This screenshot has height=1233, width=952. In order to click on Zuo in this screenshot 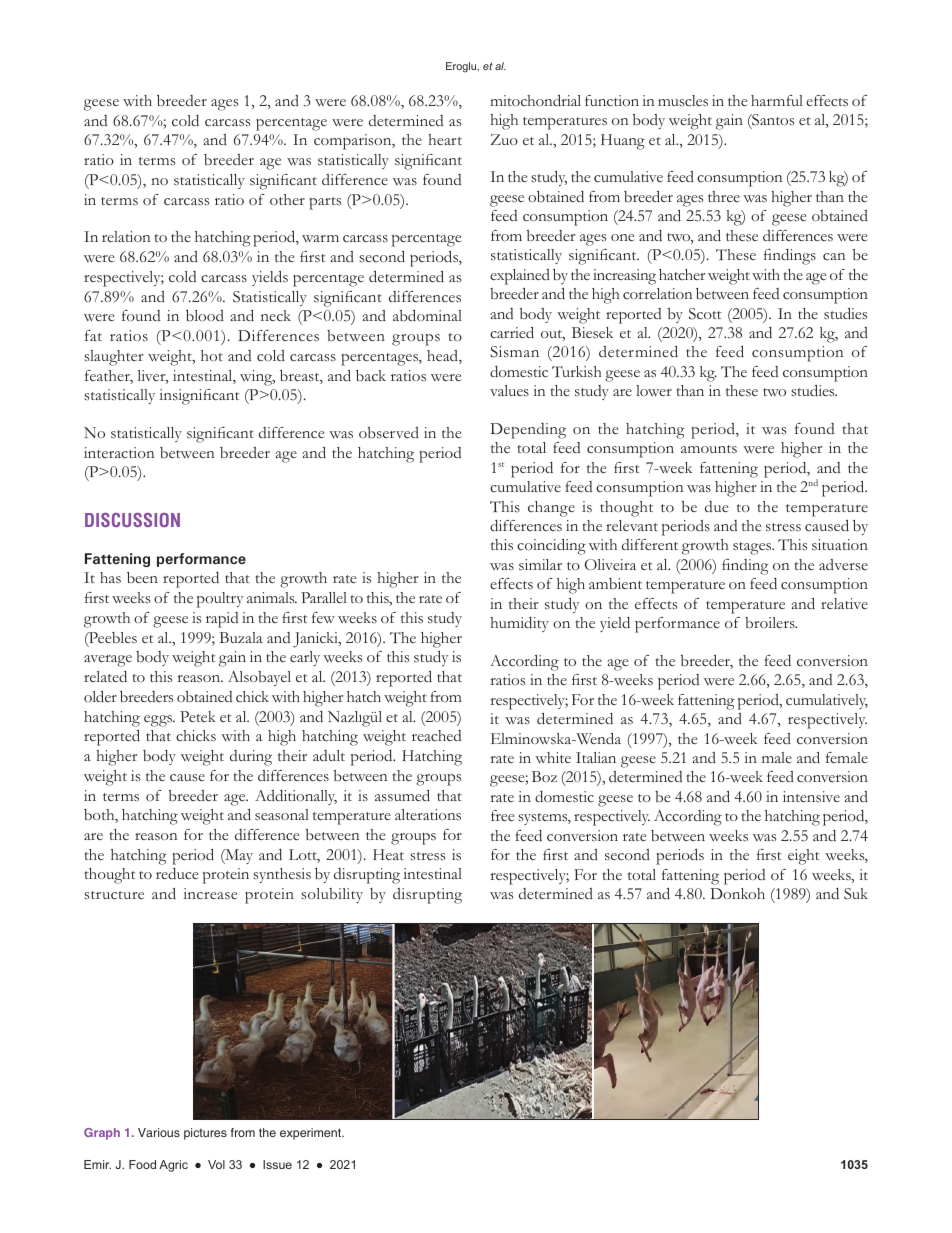, I will do `click(504, 139)`.
